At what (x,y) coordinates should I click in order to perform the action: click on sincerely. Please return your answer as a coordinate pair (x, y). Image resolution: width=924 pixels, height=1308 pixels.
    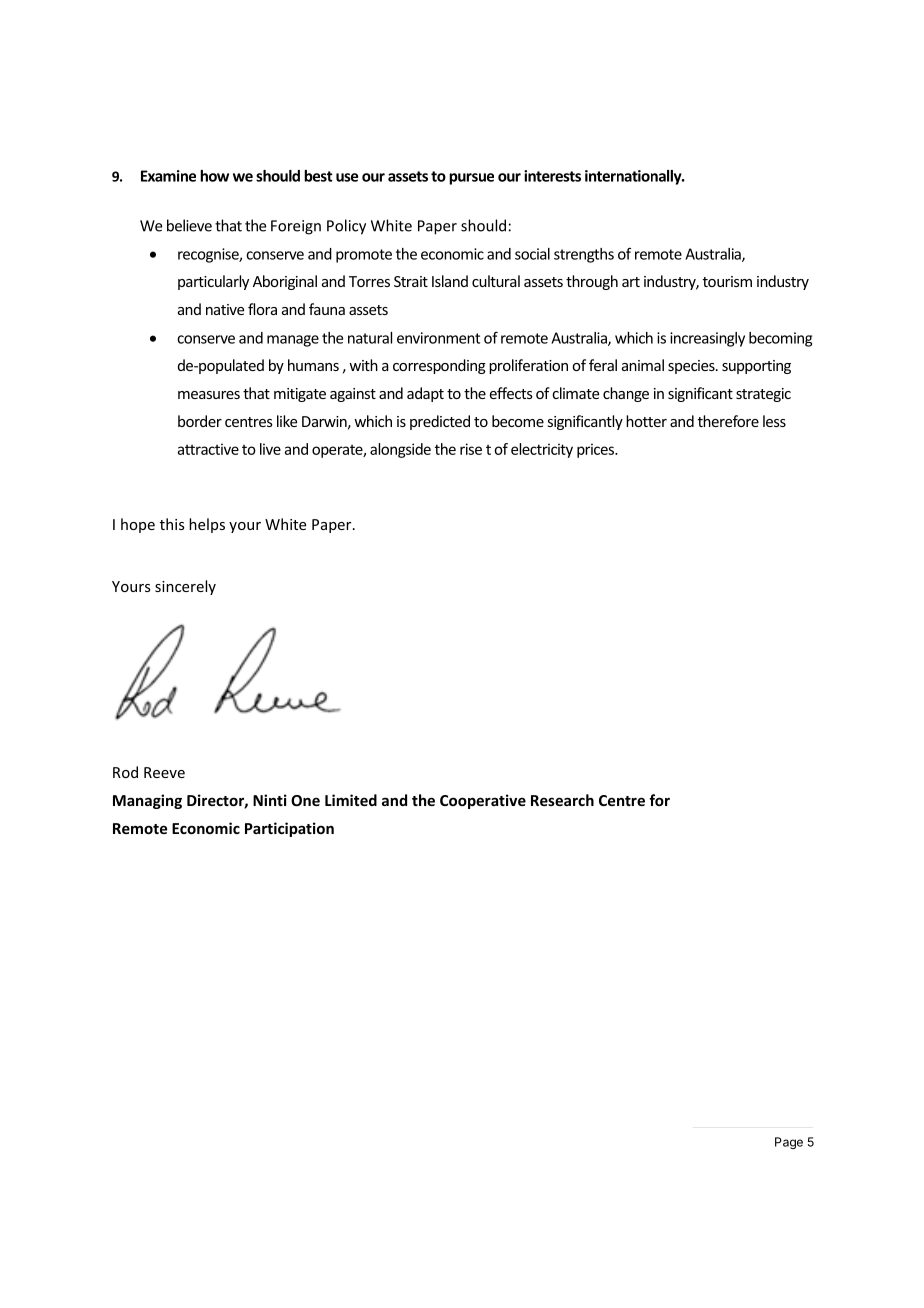
    Looking at the image, I should click on (185, 587).
